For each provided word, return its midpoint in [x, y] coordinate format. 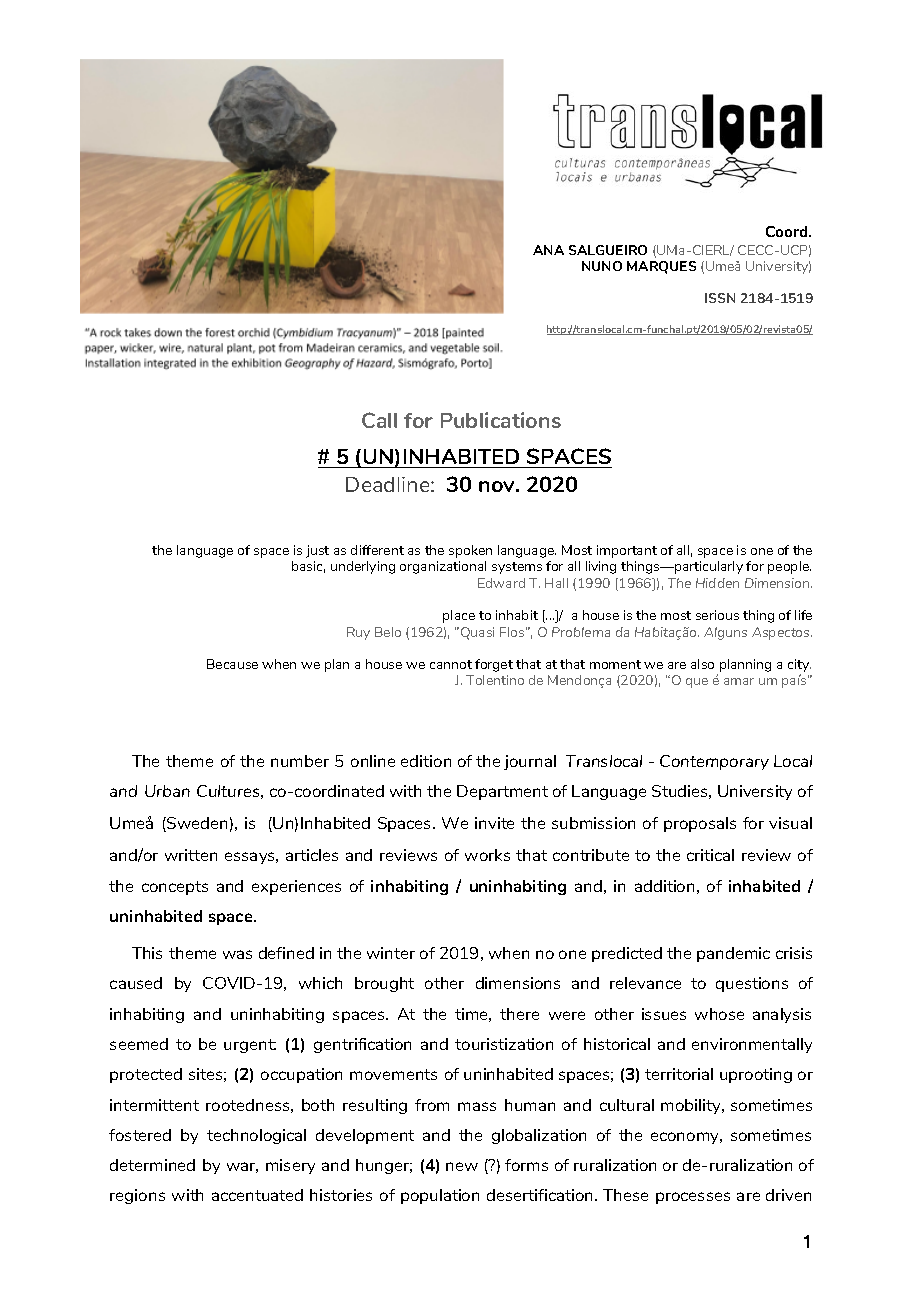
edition [426, 761]
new [462, 1166]
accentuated [257, 1195]
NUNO [602, 266]
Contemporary [714, 762]
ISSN [720, 298]
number [300, 761]
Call [379, 420]
